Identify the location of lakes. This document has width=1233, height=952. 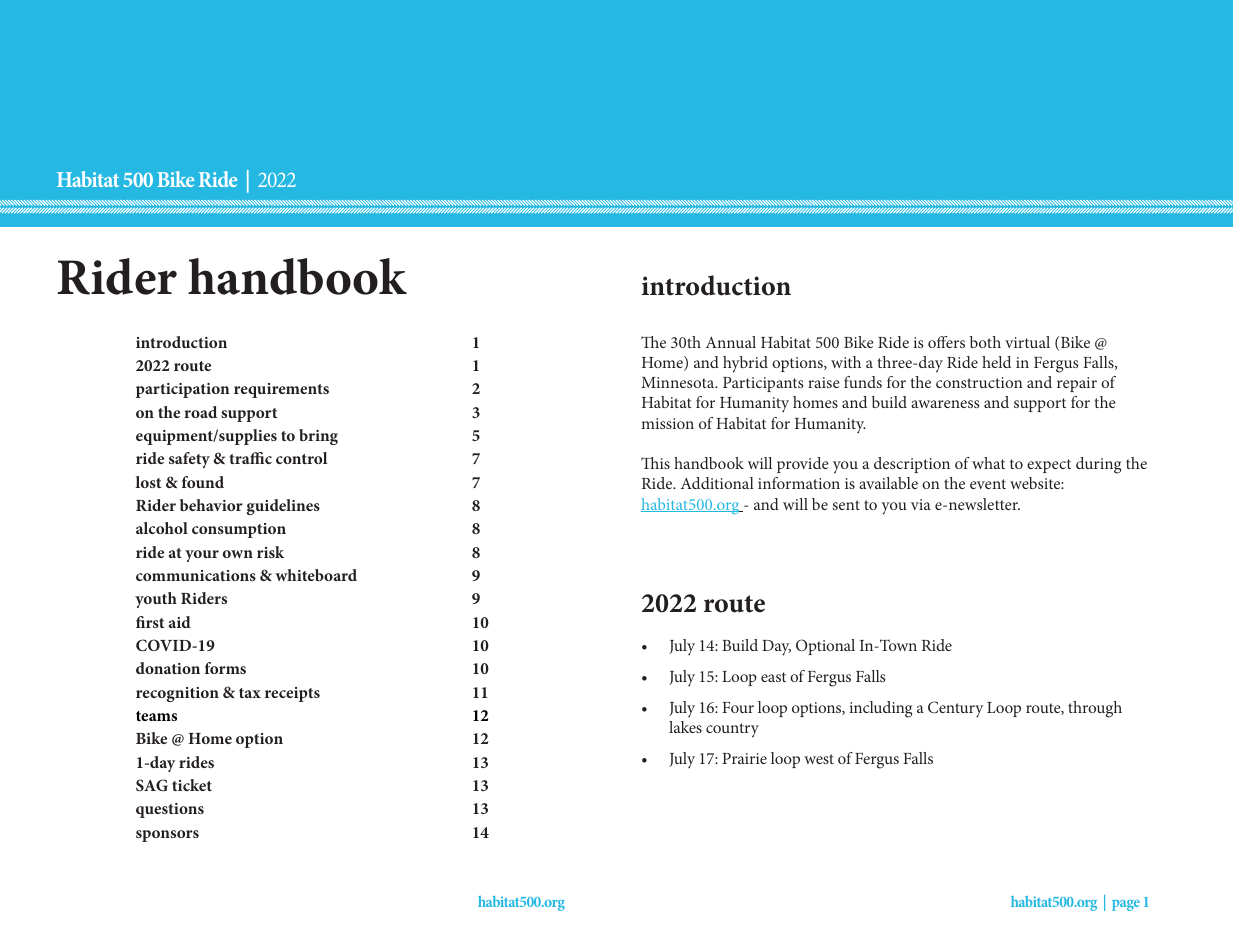
(685, 727).
